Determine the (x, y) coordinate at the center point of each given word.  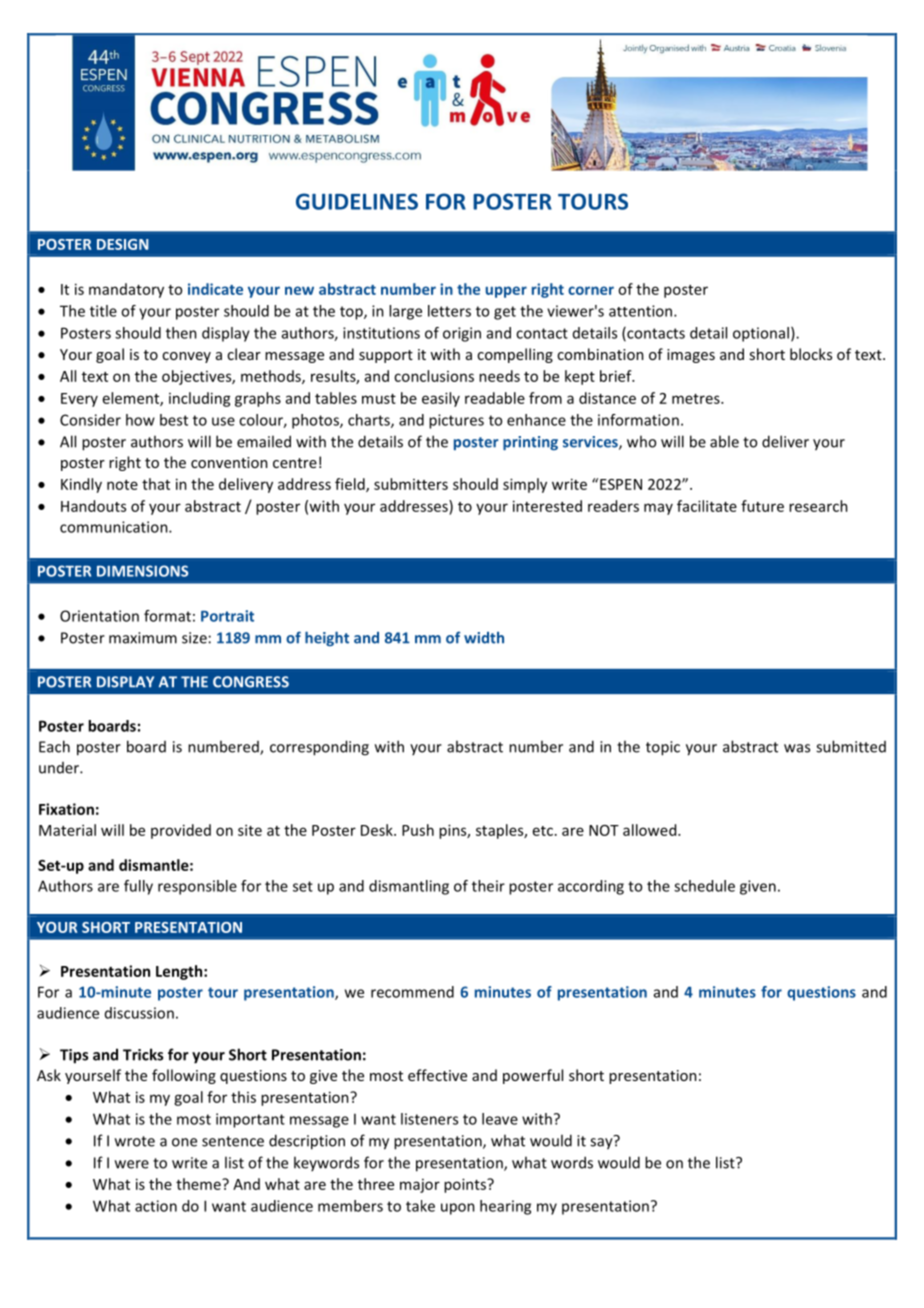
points (466, 1185)
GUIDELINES (357, 201)
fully (138, 887)
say (602, 1143)
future (762, 506)
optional (761, 334)
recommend (412, 992)
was (797, 748)
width (484, 637)
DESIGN (123, 244)
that (156, 484)
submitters (411, 484)
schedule (704, 886)
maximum (143, 638)
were (132, 1164)
